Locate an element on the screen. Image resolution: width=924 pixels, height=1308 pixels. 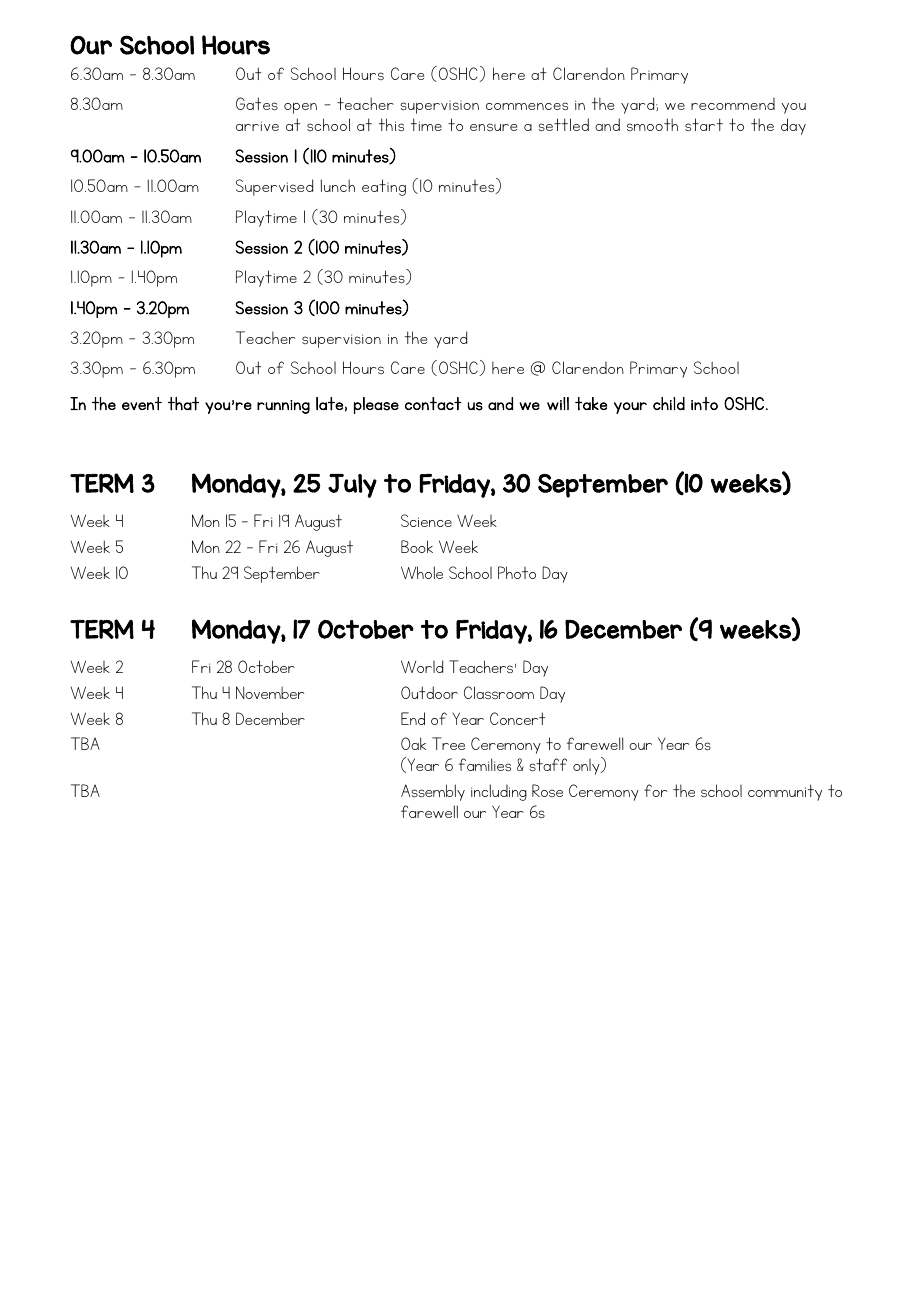
November is located at coordinates (270, 692).
